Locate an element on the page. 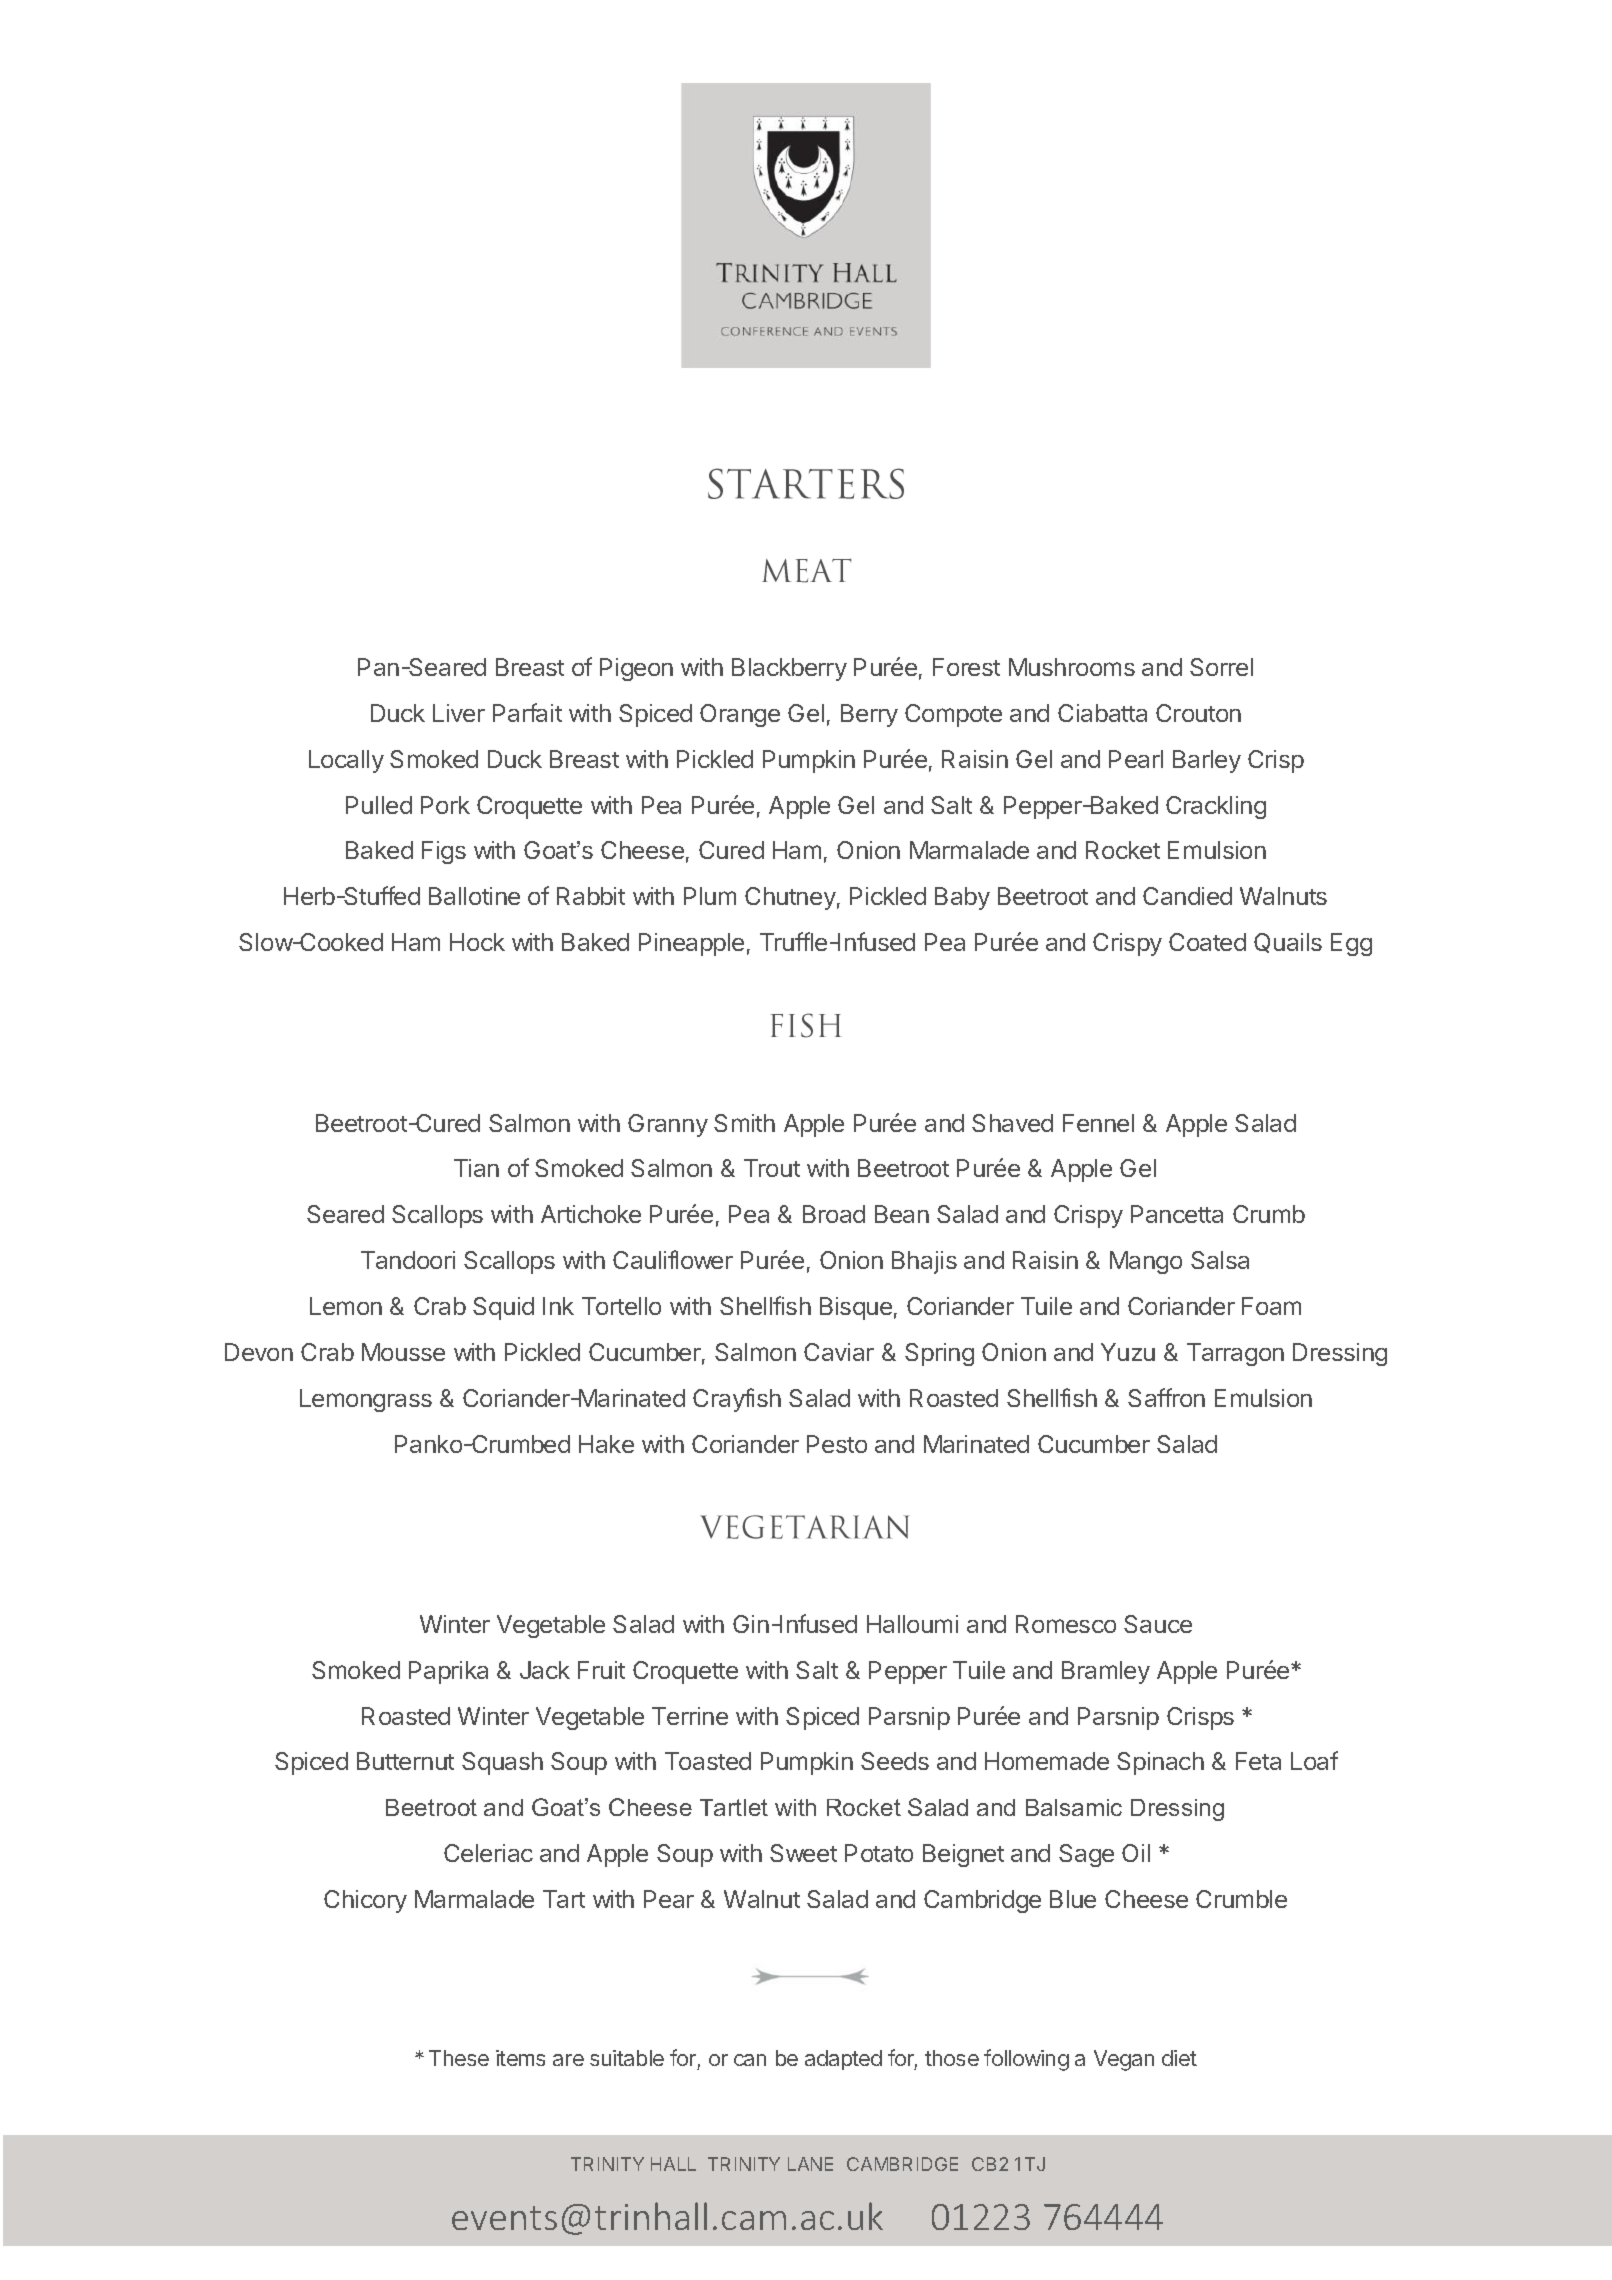 The height and width of the image is (2280, 1612). diet is located at coordinates (1179, 2058).
